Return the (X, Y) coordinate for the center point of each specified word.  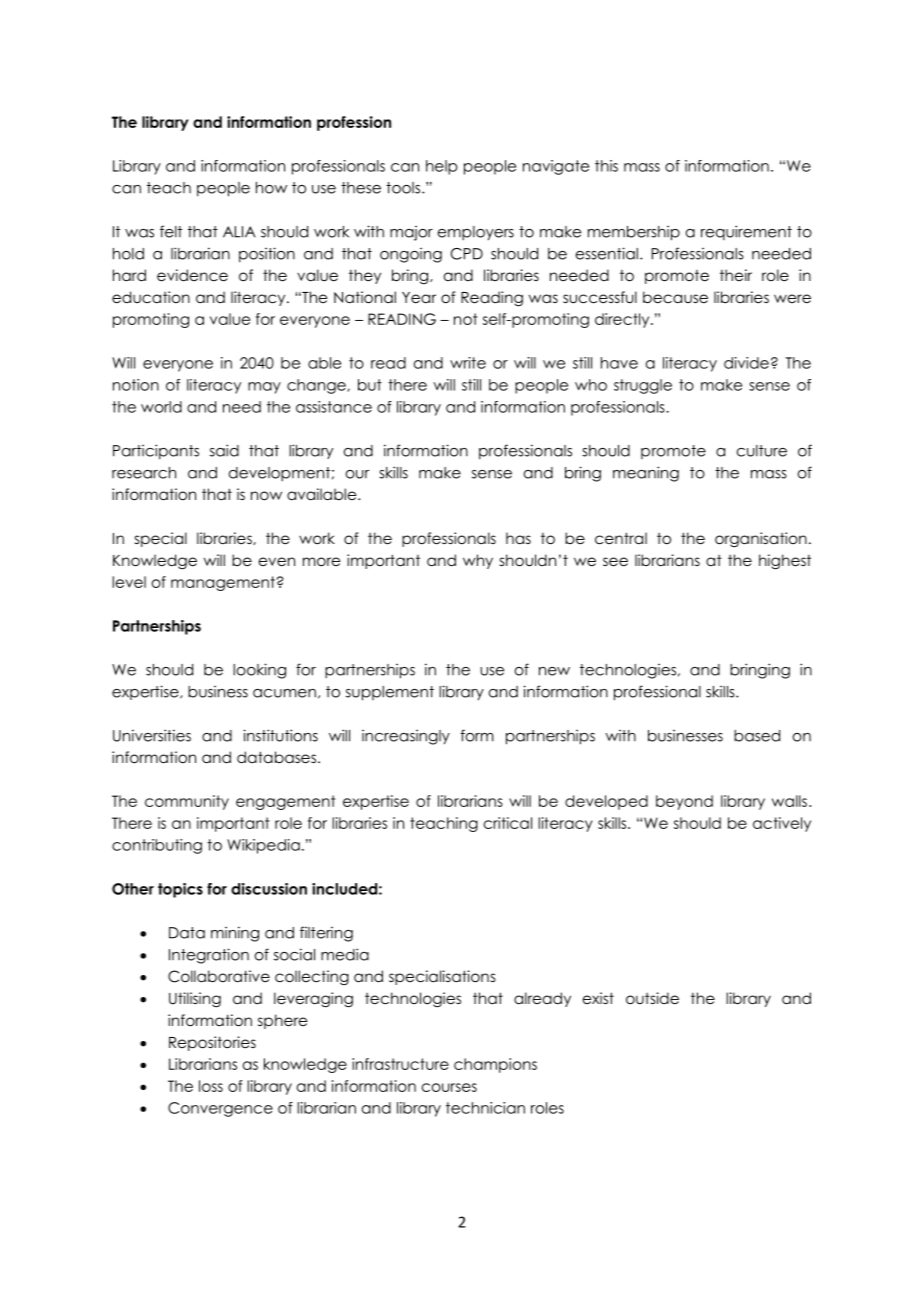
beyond (684, 802)
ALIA (239, 232)
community (187, 802)
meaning (646, 474)
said (224, 450)
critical (508, 823)
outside (652, 998)
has (518, 538)
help (442, 167)
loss (211, 1086)
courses (449, 1087)
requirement (746, 232)
